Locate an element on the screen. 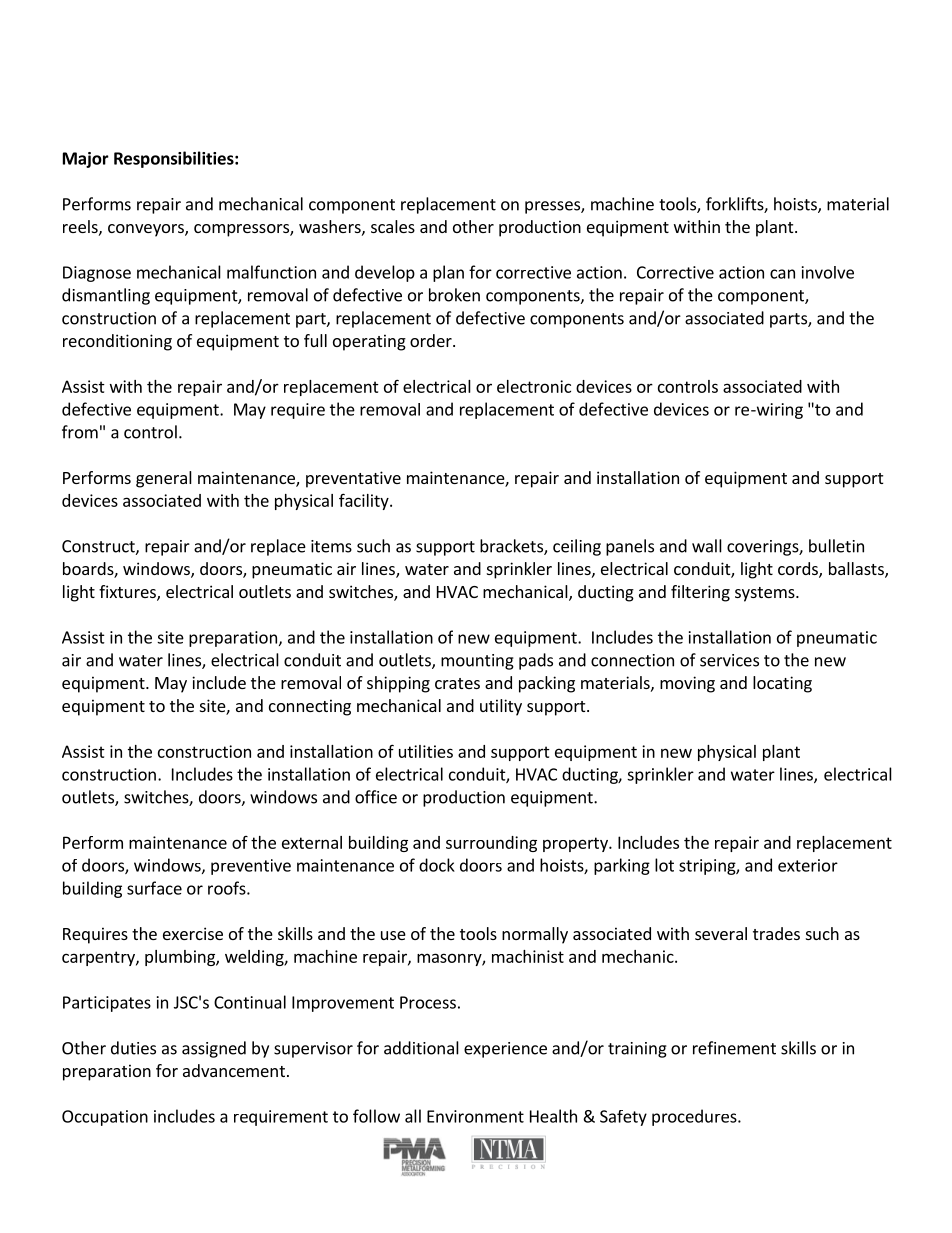 The height and width of the screenshot is (1233, 952). refinement is located at coordinates (734, 1048).
